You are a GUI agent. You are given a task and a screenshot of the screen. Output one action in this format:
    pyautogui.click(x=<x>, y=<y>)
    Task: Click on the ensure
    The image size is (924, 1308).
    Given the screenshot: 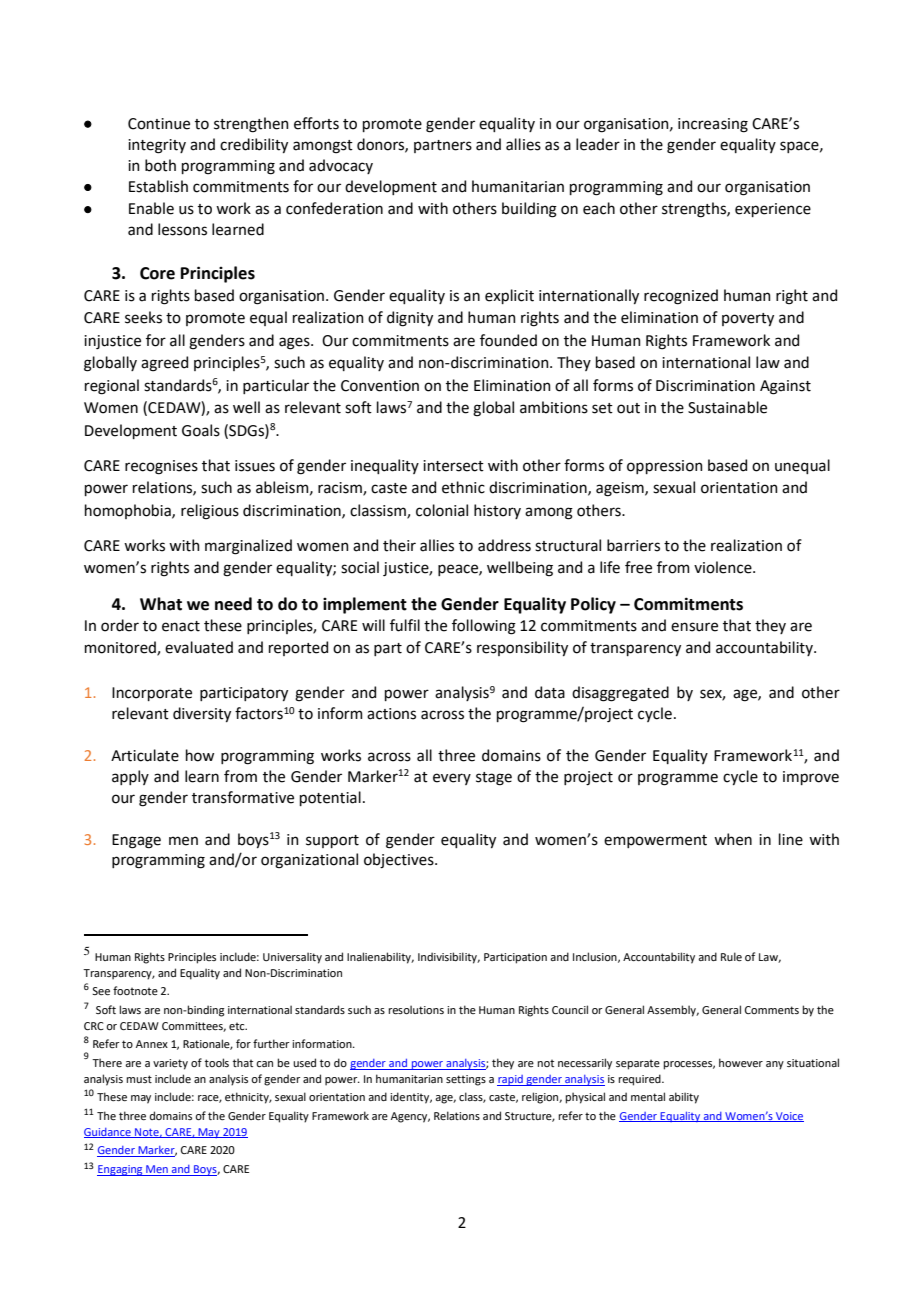 What is the action you would take?
    pyautogui.click(x=694, y=627)
